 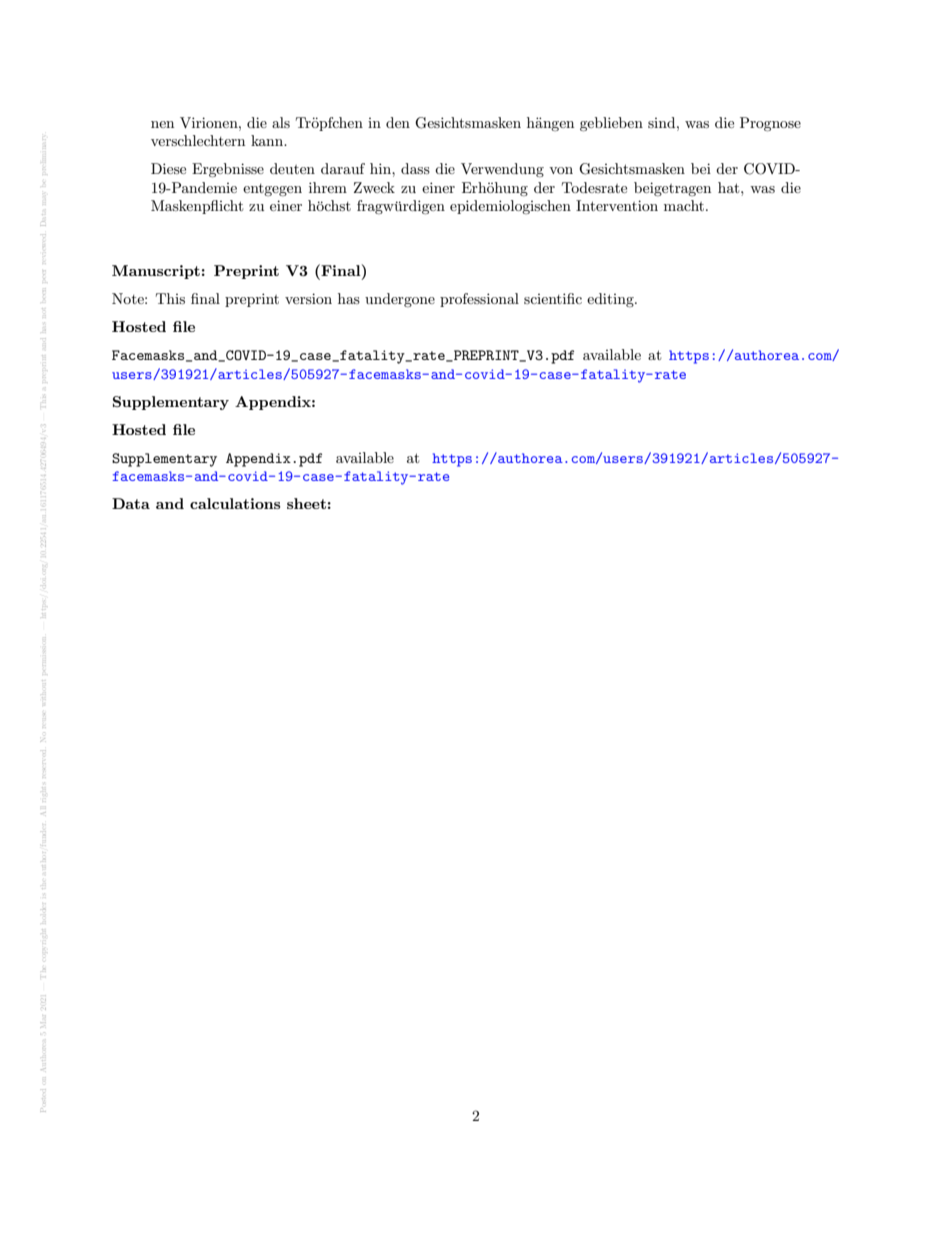 What do you see at coordinates (268, 140) in the page?
I see `kann` at bounding box center [268, 140].
